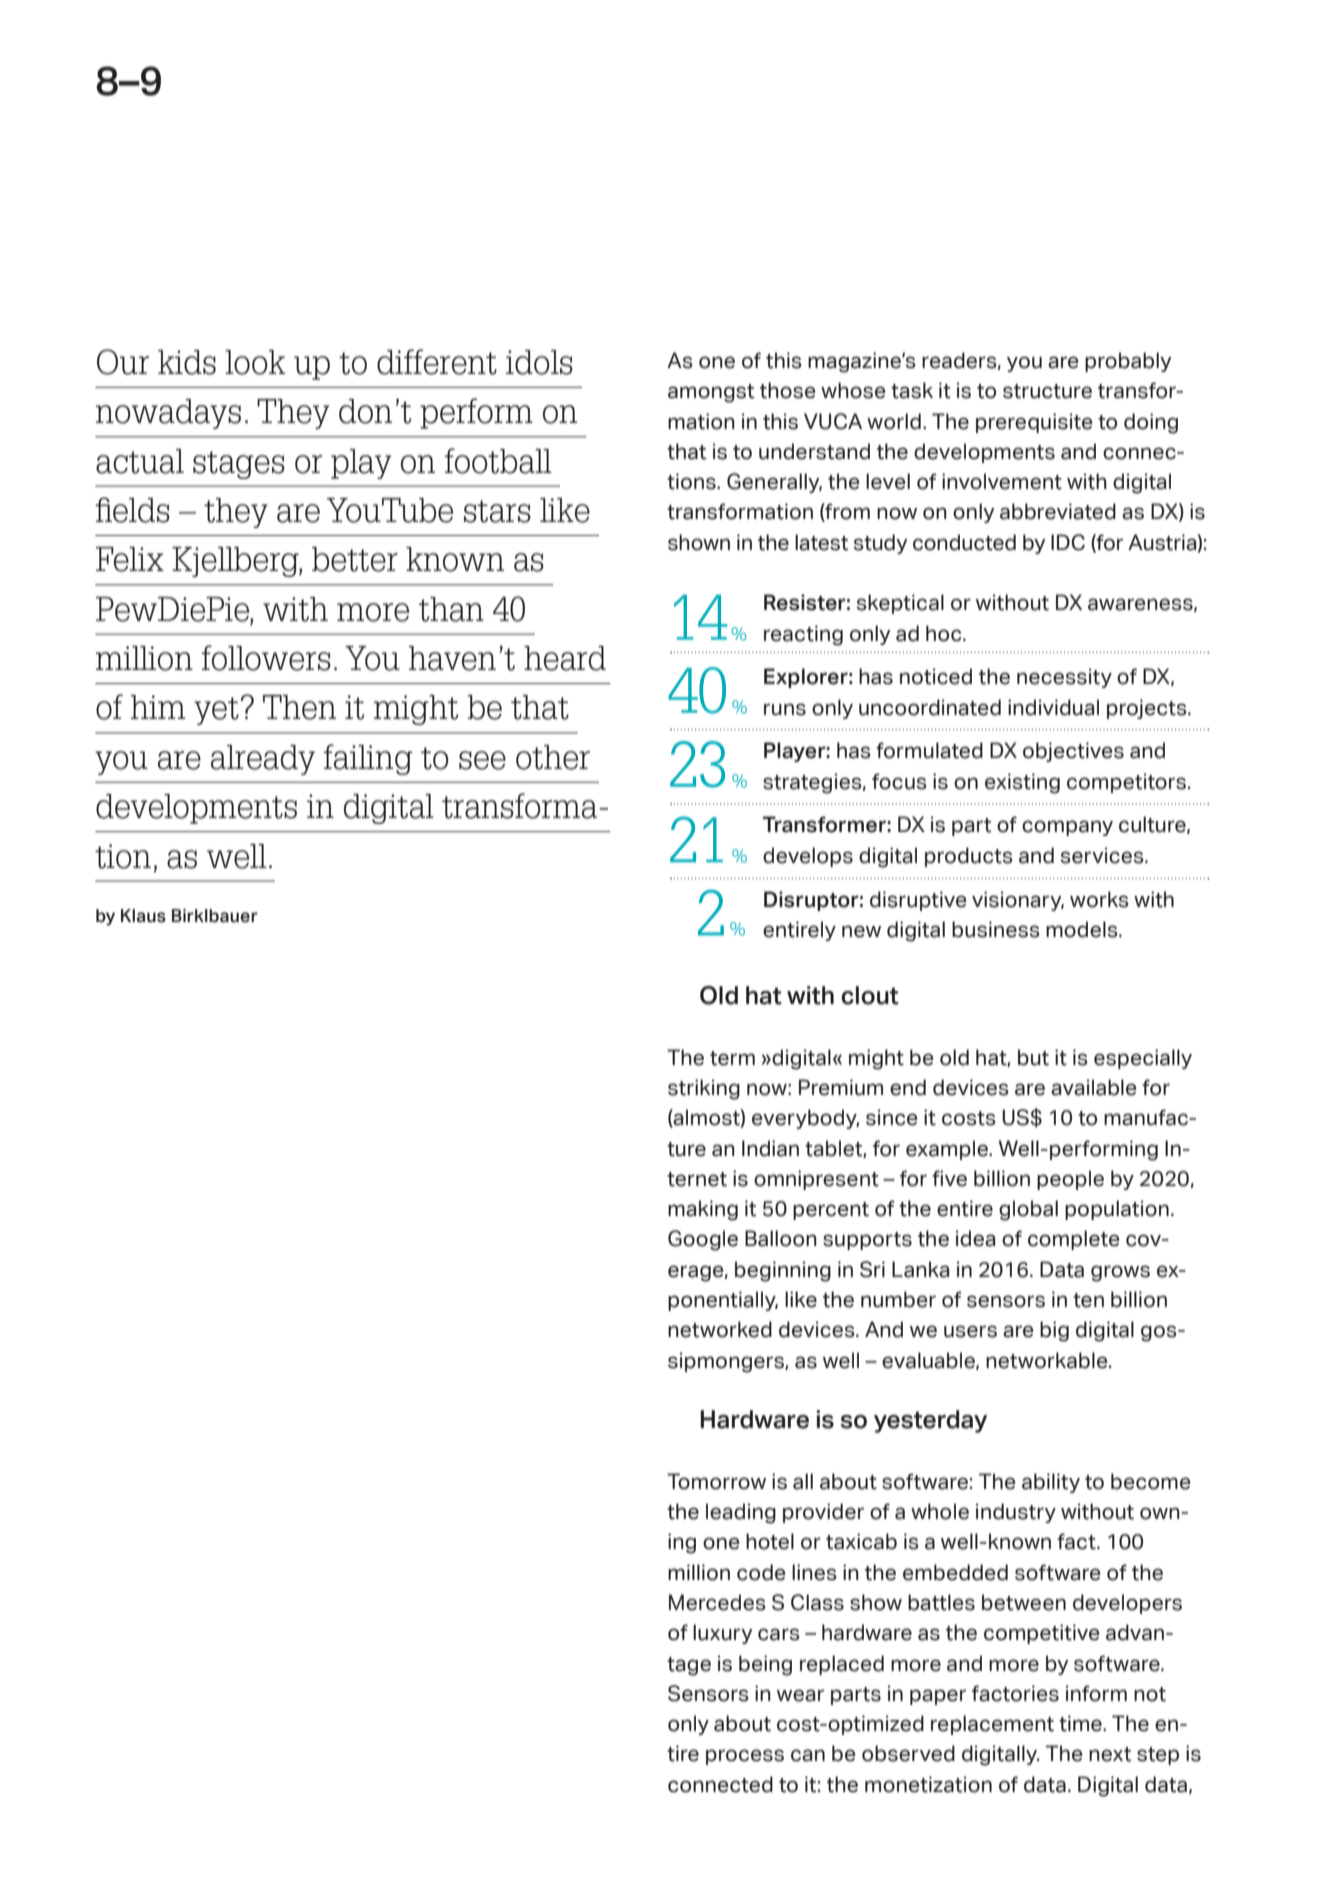 Image resolution: width=1335 pixels, height=1889 pixels. Describe the element at coordinates (1053, 707) in the screenshot. I see `individual` at that location.
